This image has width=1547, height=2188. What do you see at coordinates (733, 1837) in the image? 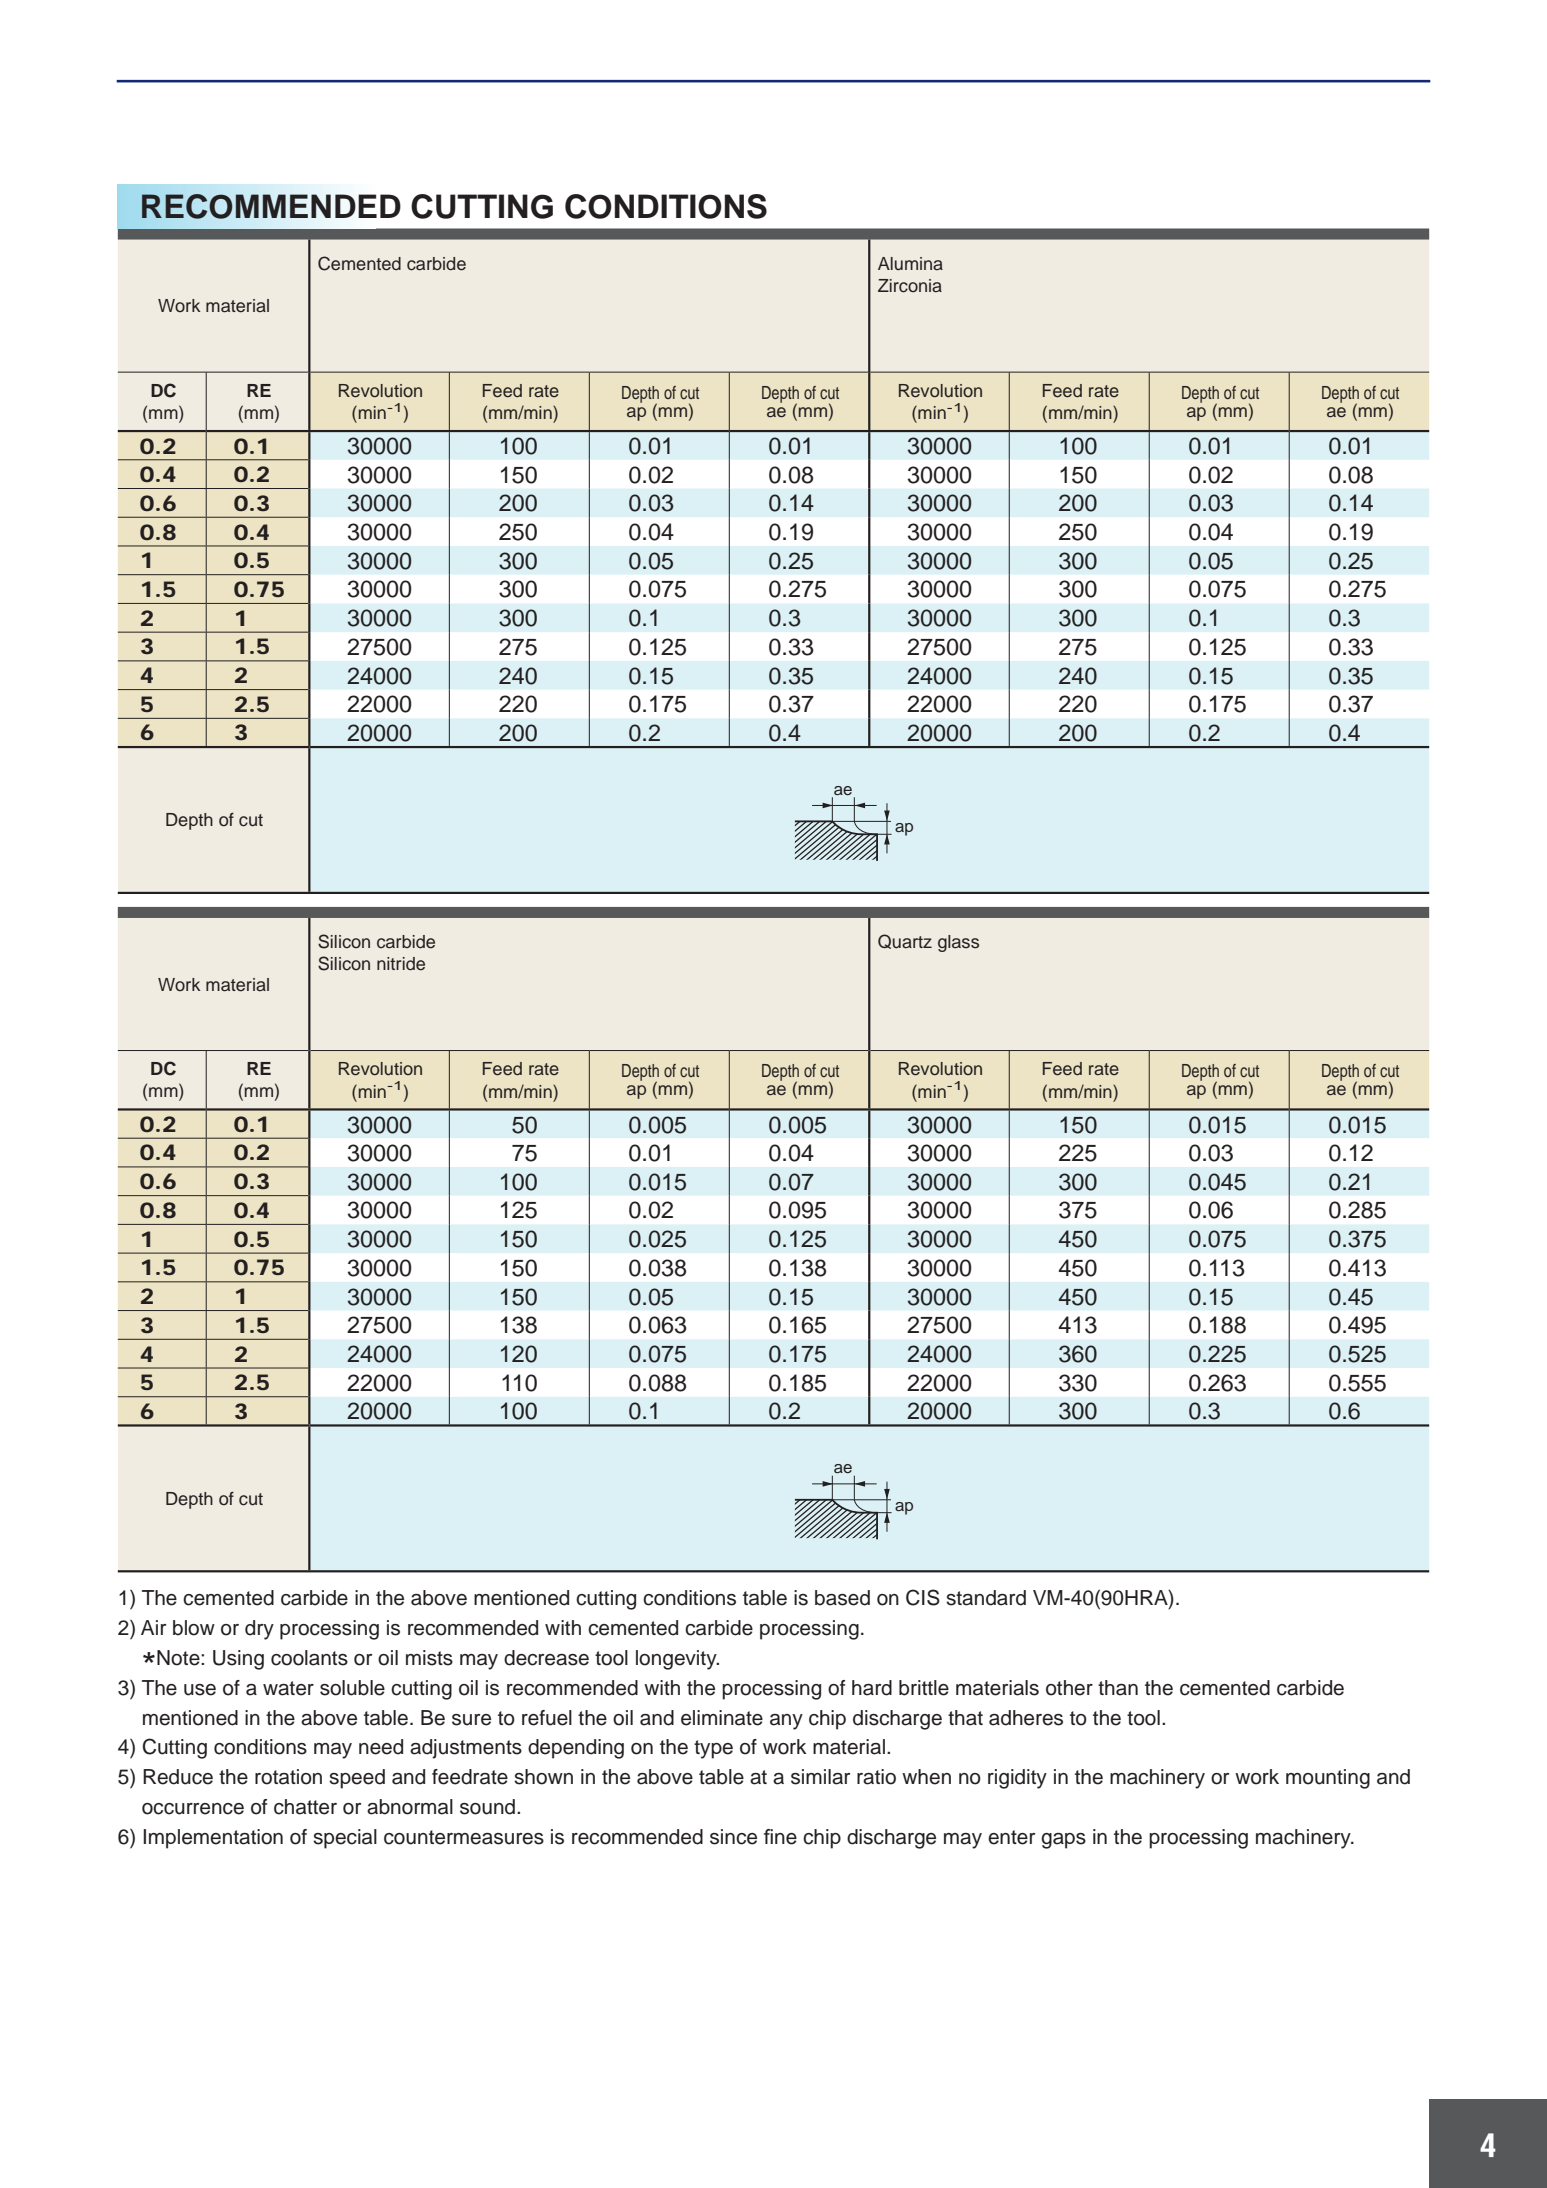
I see `since` at bounding box center [733, 1837].
